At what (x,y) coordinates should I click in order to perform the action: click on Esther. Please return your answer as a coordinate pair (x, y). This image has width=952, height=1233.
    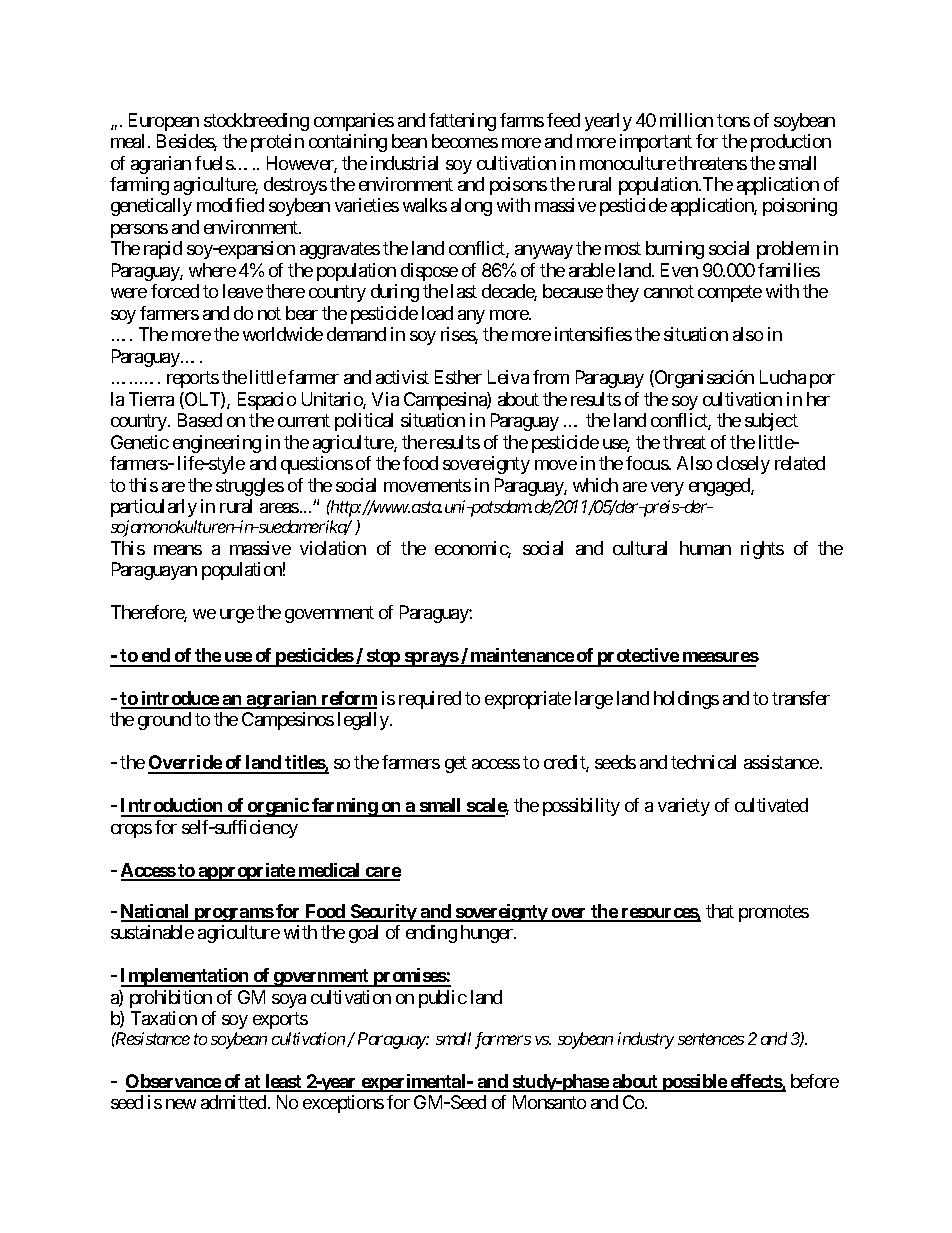
    Looking at the image, I should click on (458, 377).
